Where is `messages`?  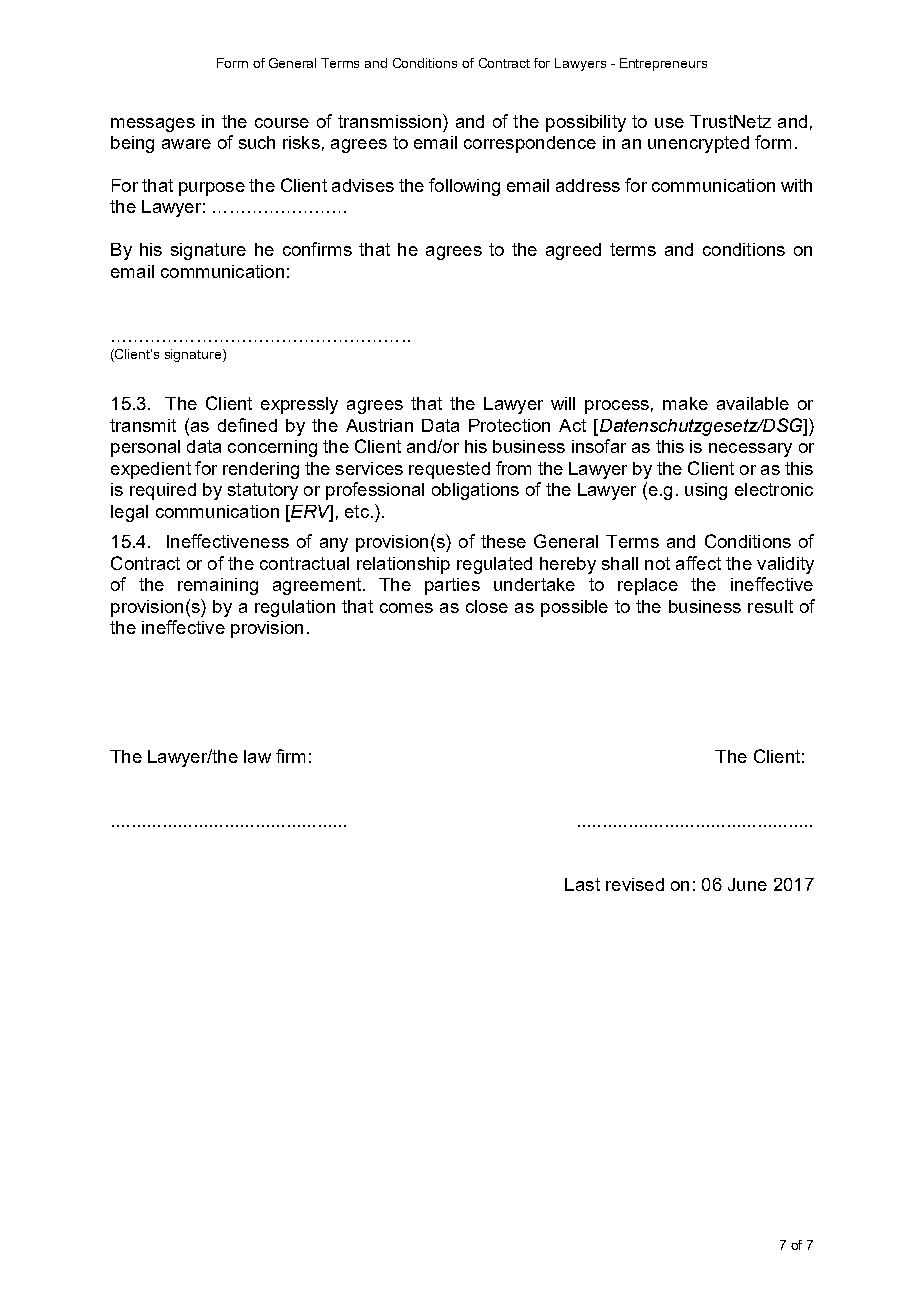 messages is located at coordinates (153, 125).
